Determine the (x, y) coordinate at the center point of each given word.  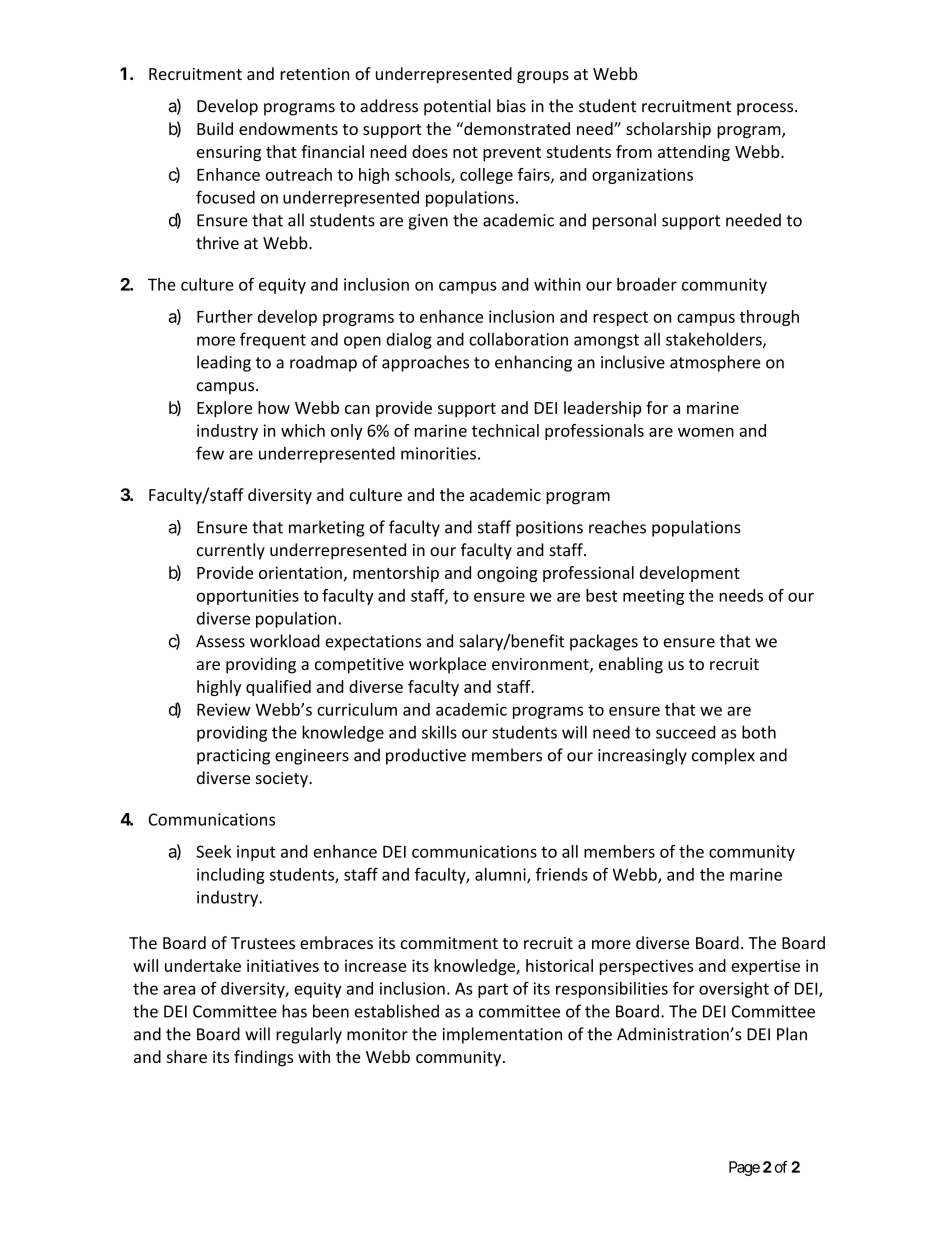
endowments (288, 128)
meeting (653, 597)
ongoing (507, 574)
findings (263, 1058)
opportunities (248, 597)
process (766, 109)
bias (511, 106)
